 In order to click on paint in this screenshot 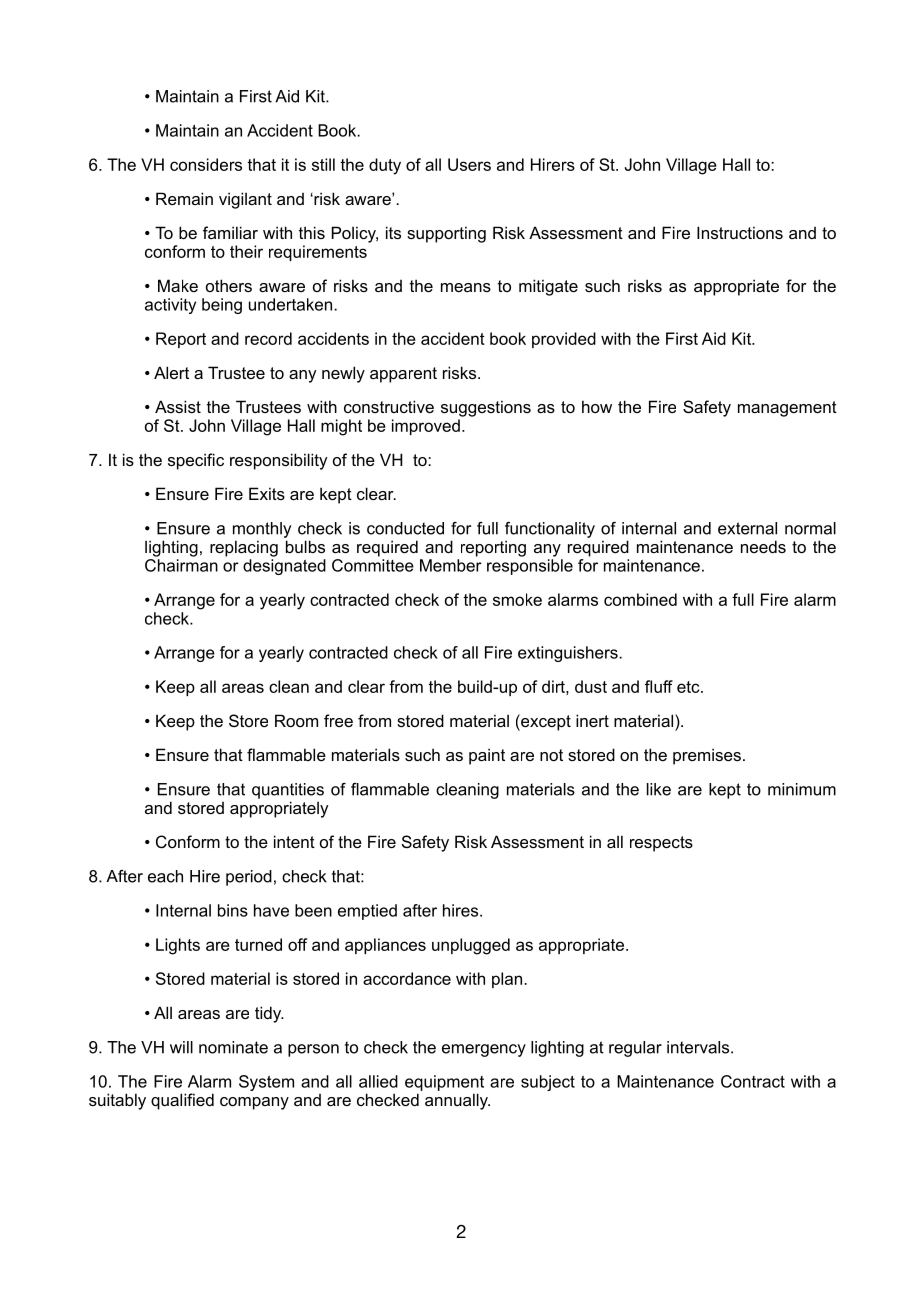, I will do `click(487, 756)`.
